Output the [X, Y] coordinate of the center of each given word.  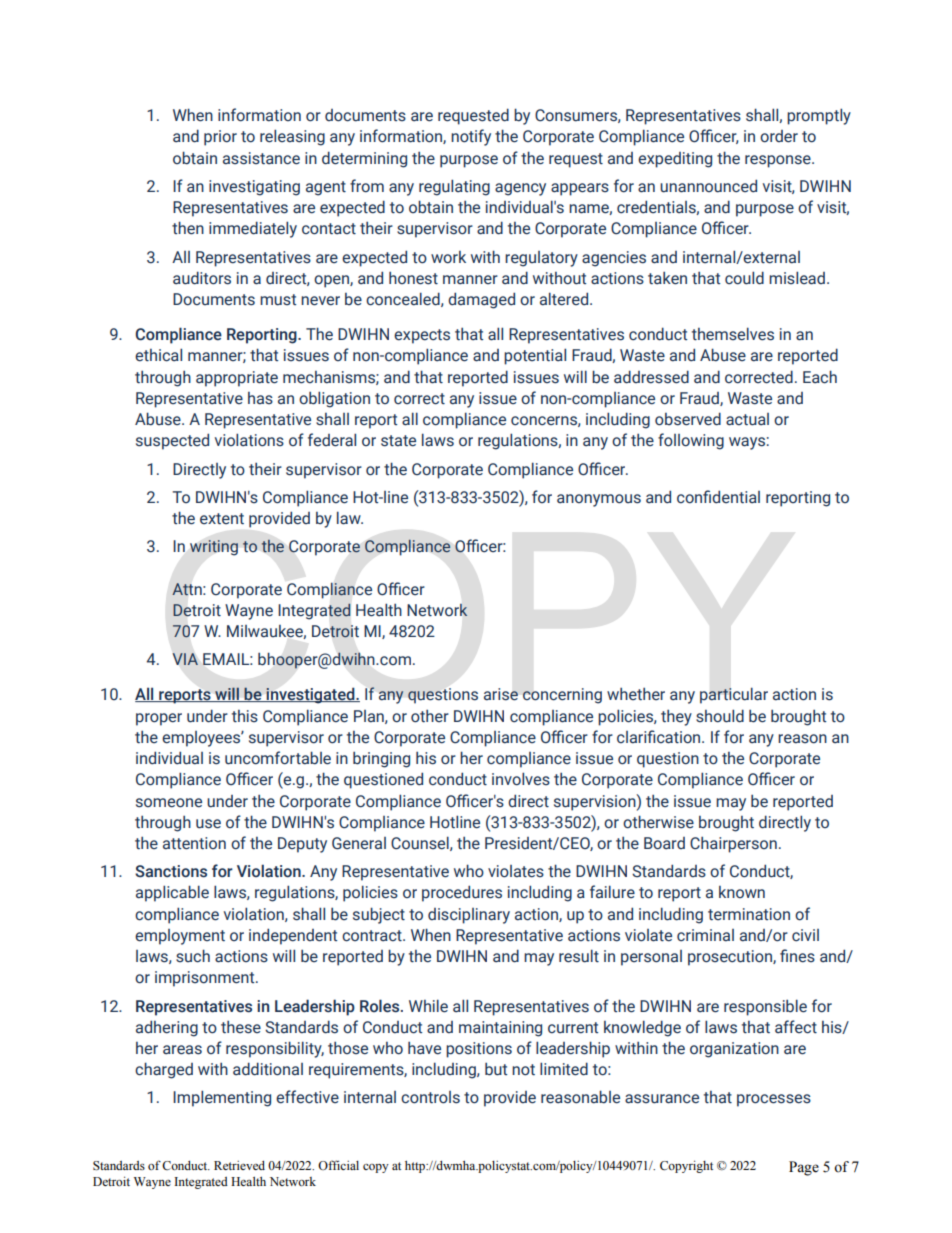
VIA [185, 659]
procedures [462, 893]
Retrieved [239, 1165]
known [742, 892]
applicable [172, 893]
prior [220, 138]
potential [535, 356]
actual [747, 419]
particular [734, 695]
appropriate [237, 379]
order [779, 136]
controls [430, 1097]
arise [501, 694]
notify [471, 137]
